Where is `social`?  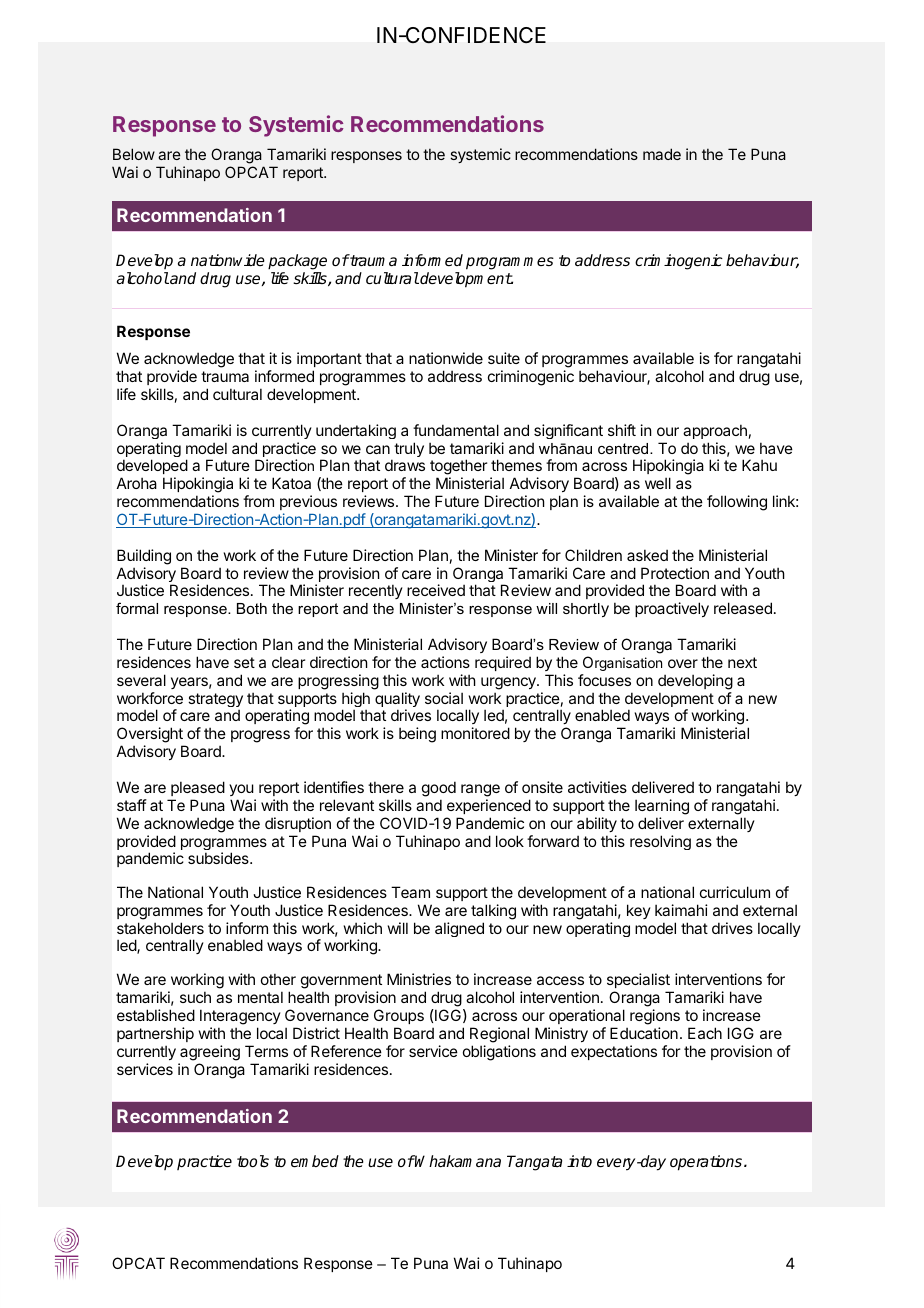
social is located at coordinates (444, 698).
